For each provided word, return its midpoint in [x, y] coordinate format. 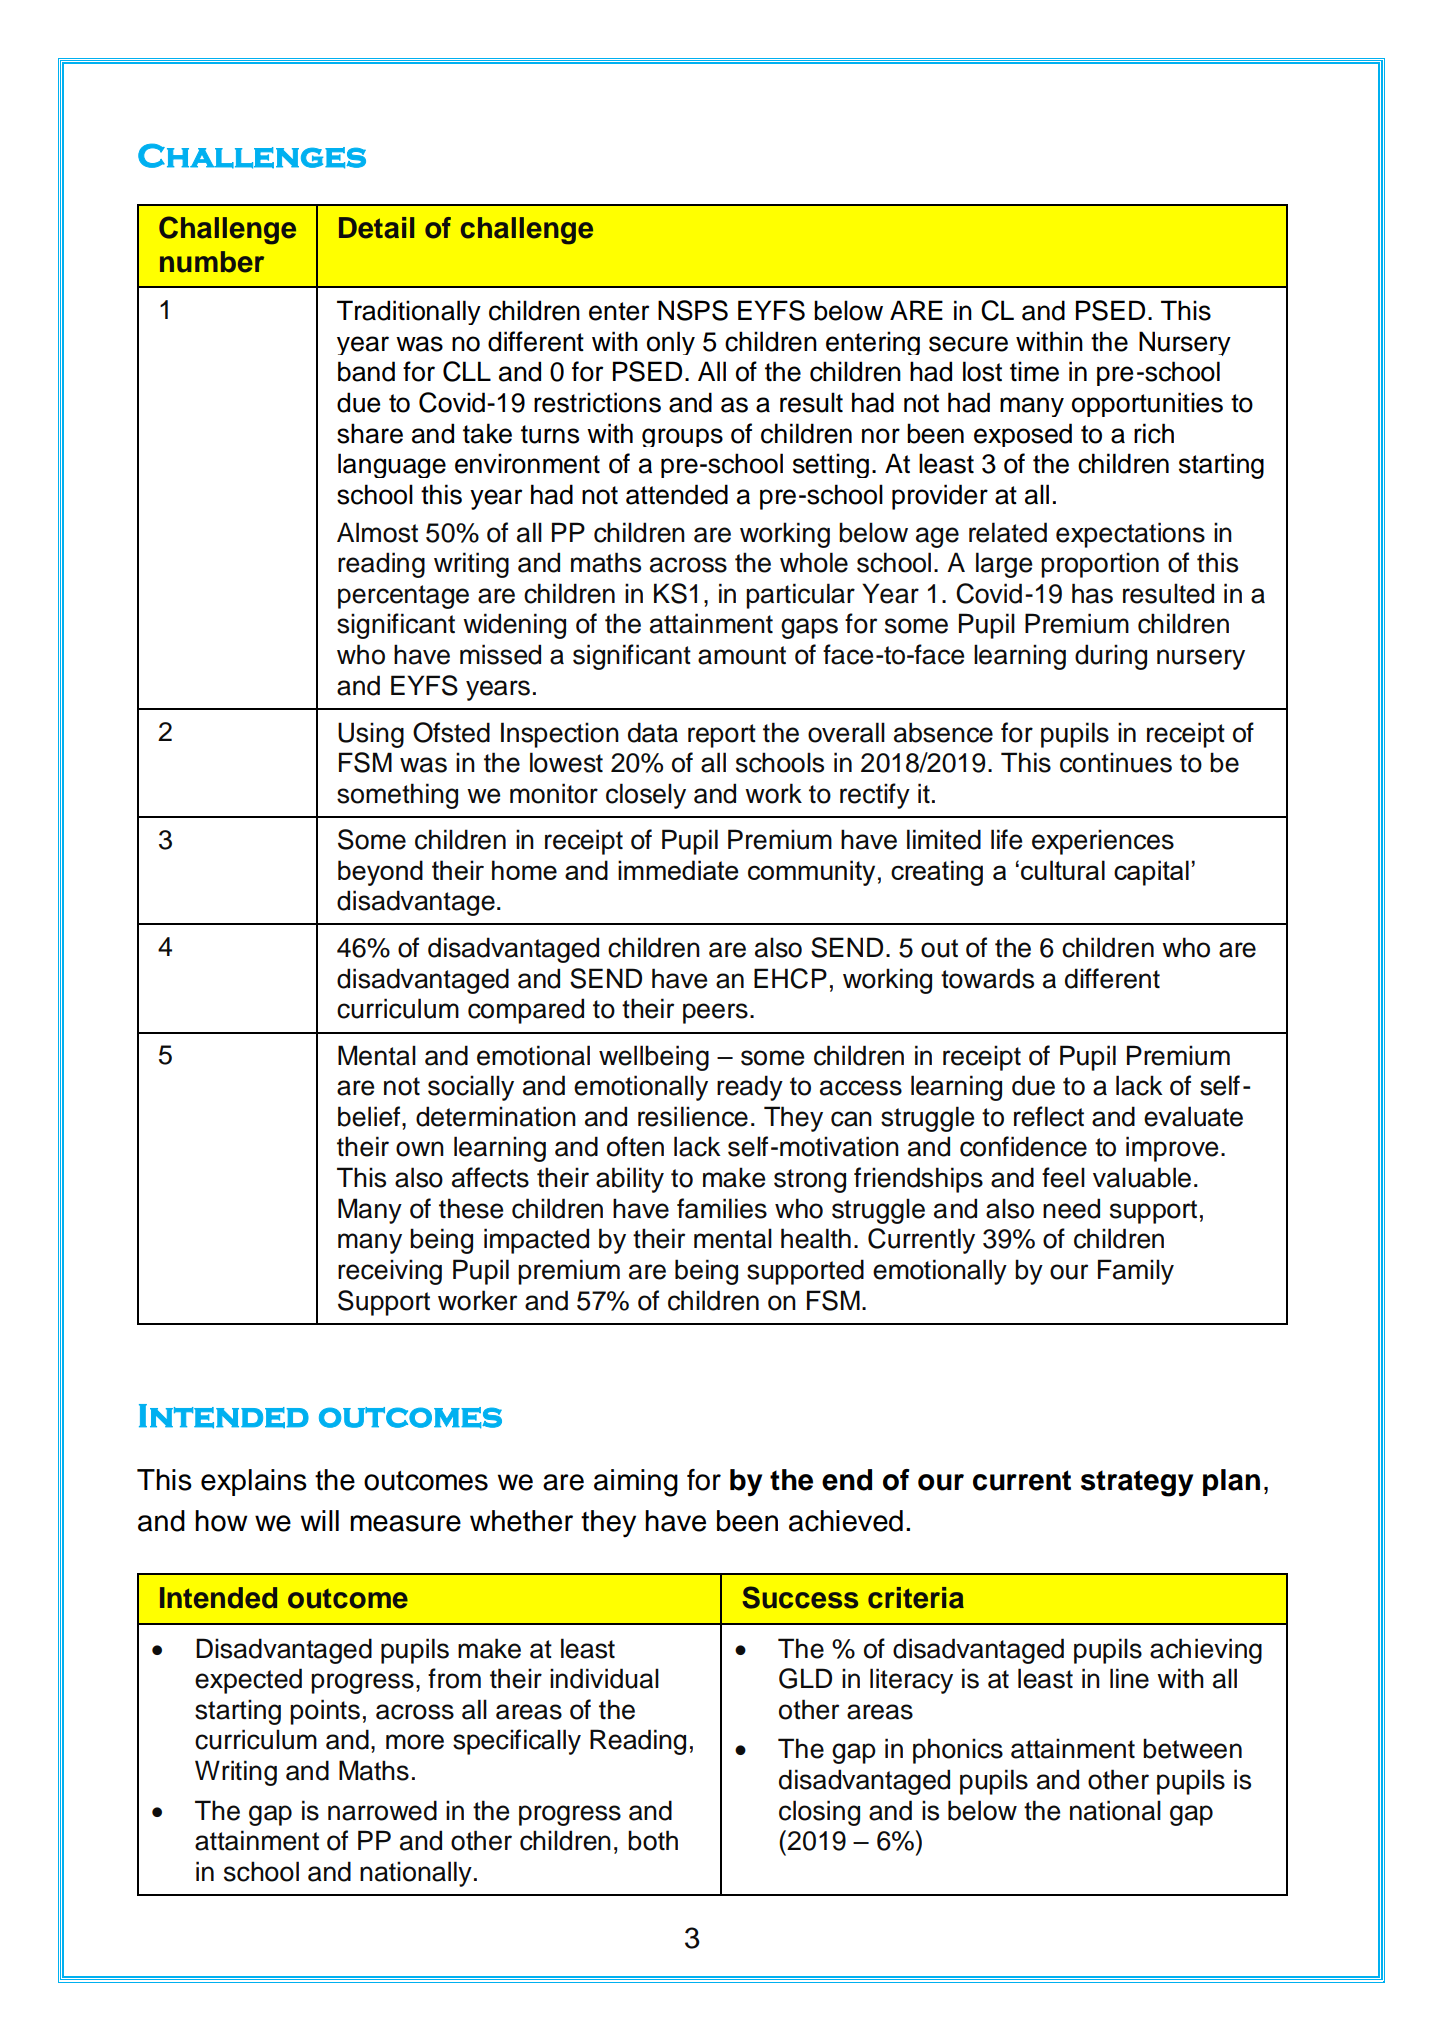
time [1034, 371]
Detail [376, 228]
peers [715, 1013]
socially [471, 1088]
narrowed [382, 1810]
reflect [1049, 1116]
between [1192, 1748]
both [653, 1840]
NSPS [693, 310]
